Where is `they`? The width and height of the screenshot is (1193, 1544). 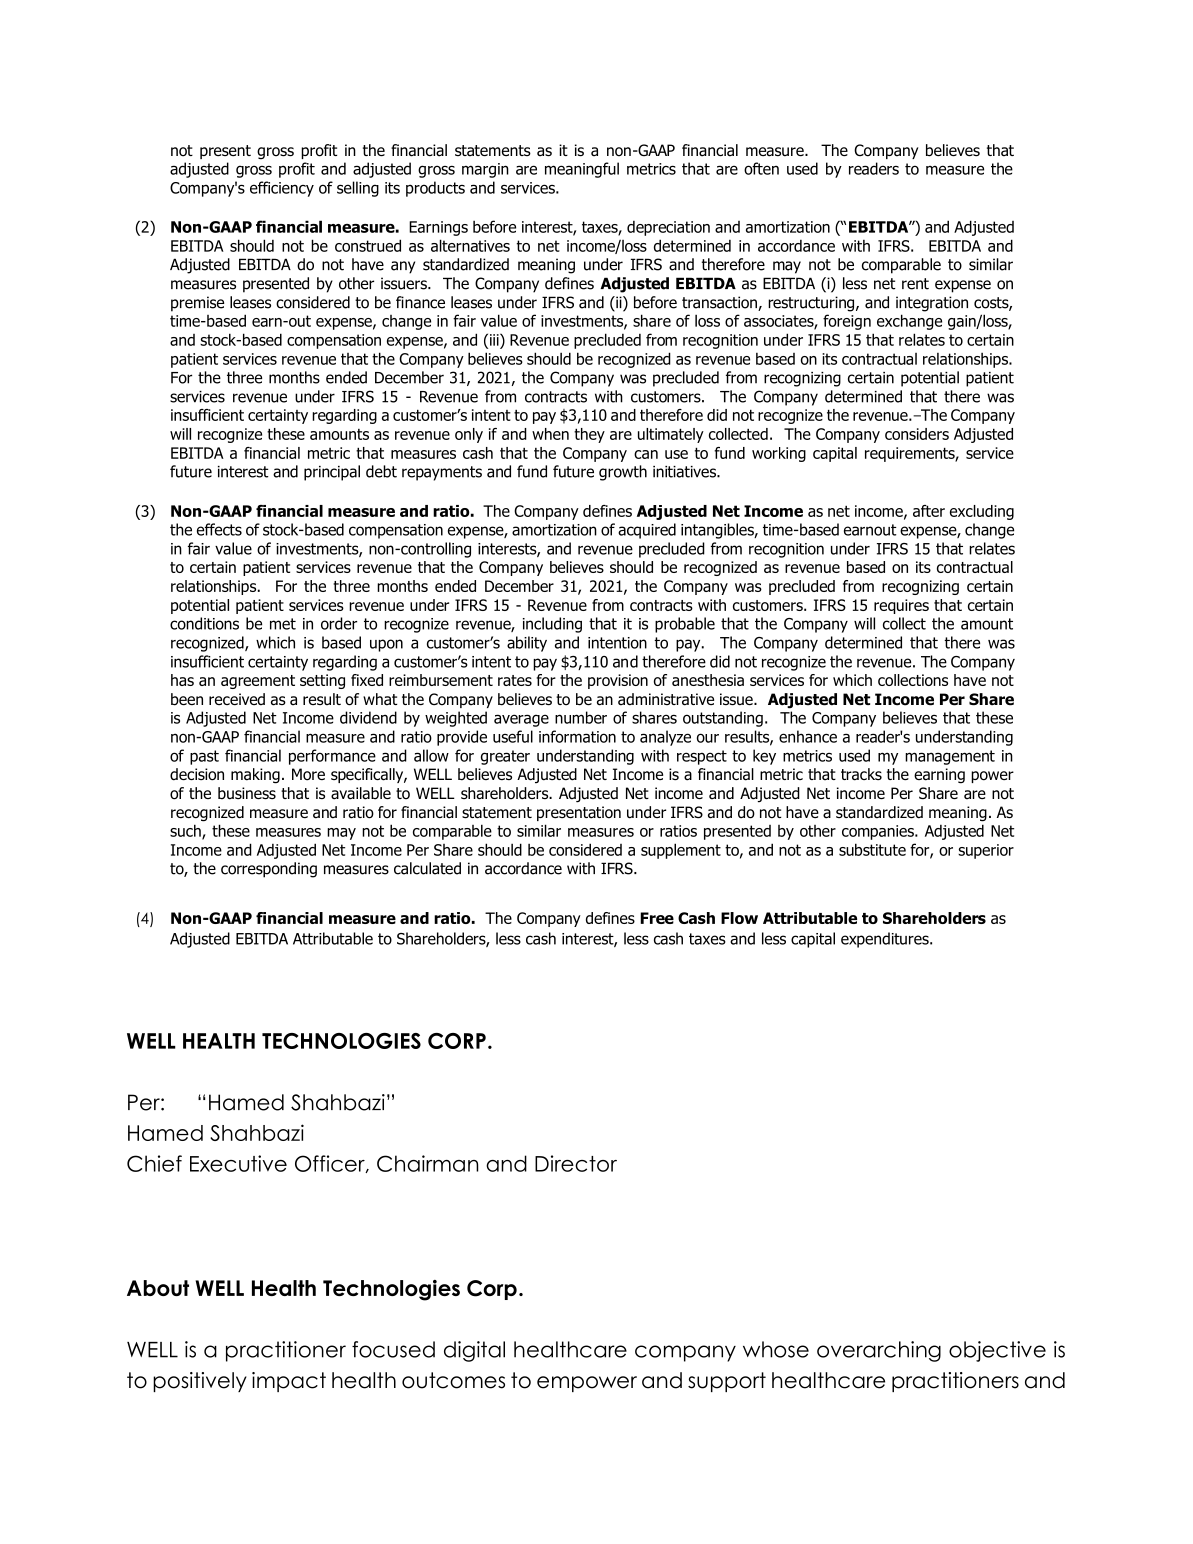 they is located at coordinates (589, 435).
